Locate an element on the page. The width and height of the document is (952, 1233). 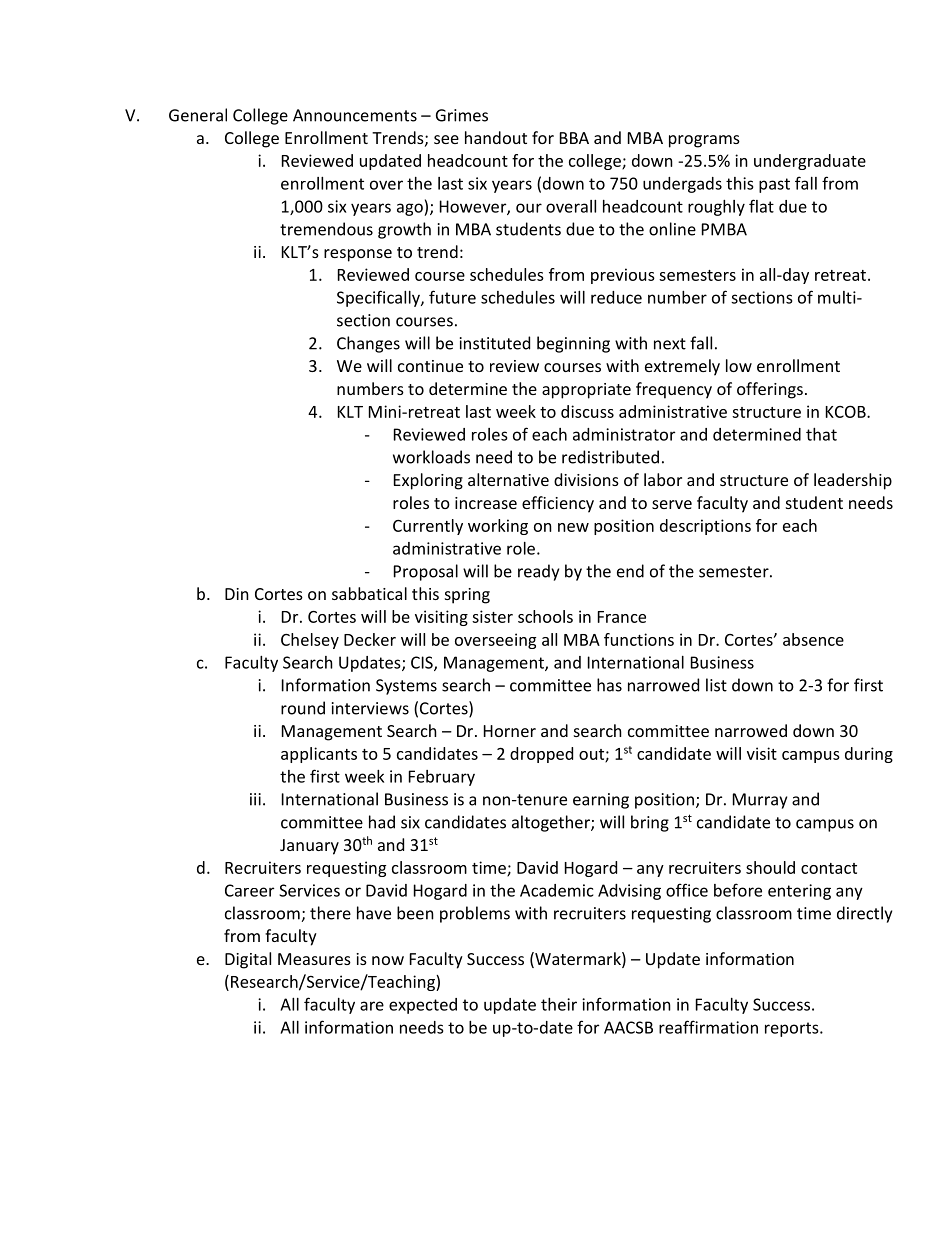
undergraduate is located at coordinates (810, 162).
